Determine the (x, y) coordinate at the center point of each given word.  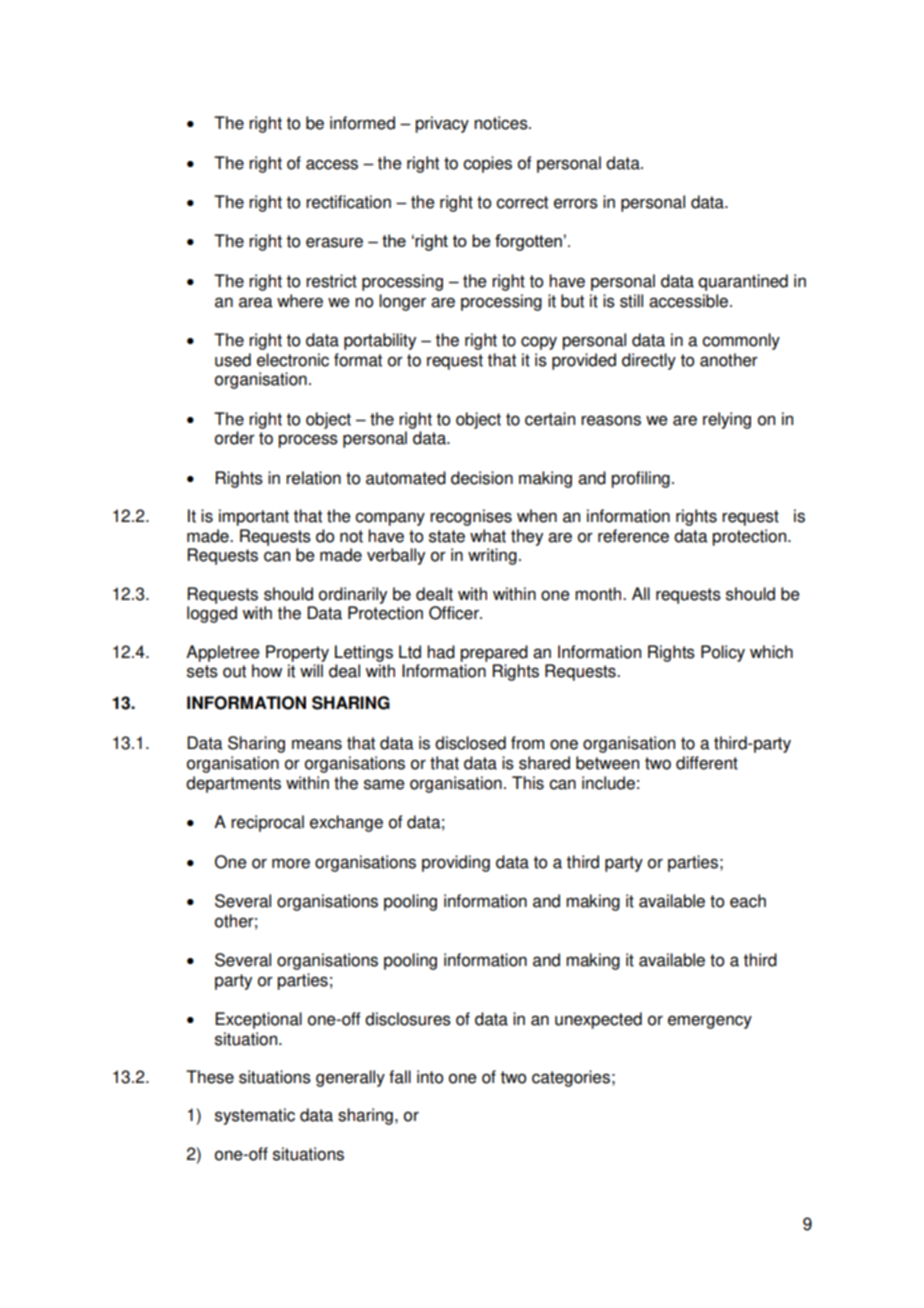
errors (576, 203)
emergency (710, 1022)
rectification (348, 202)
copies (487, 164)
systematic (255, 1116)
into (430, 1077)
